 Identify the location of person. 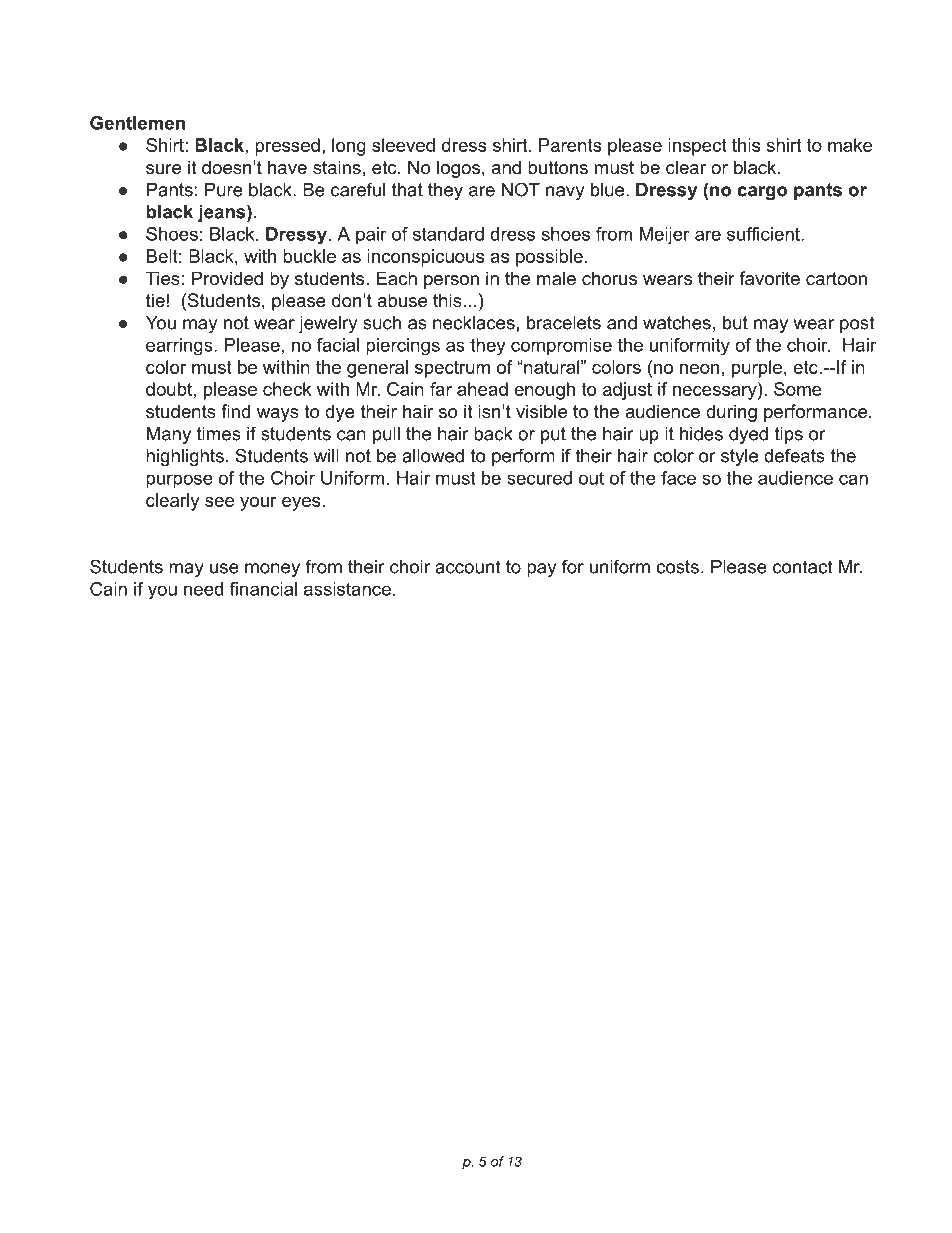
(451, 282).
